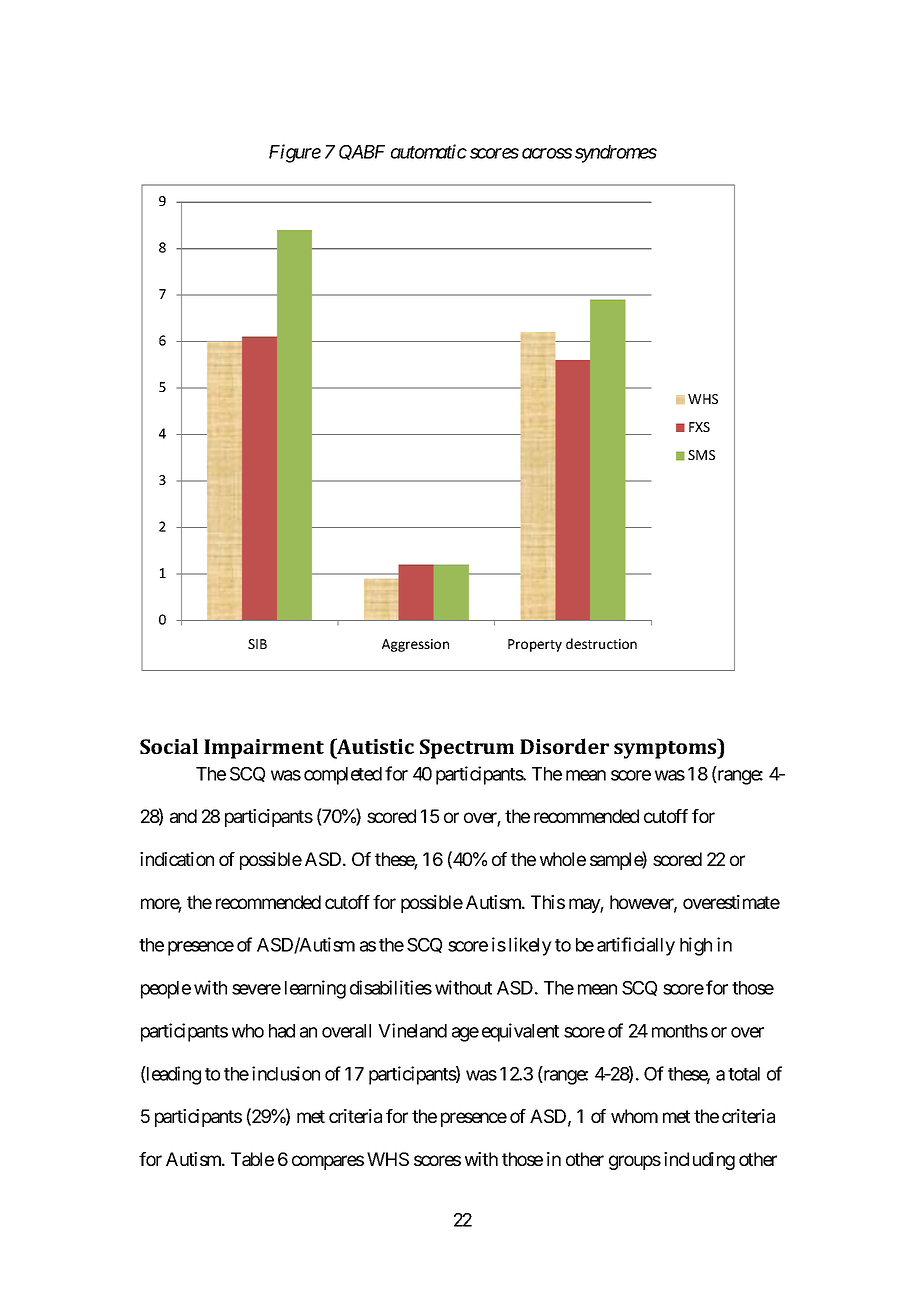 The height and width of the document is (1308, 924). Describe the element at coordinates (616, 154) in the document. I see `syndromes` at that location.
